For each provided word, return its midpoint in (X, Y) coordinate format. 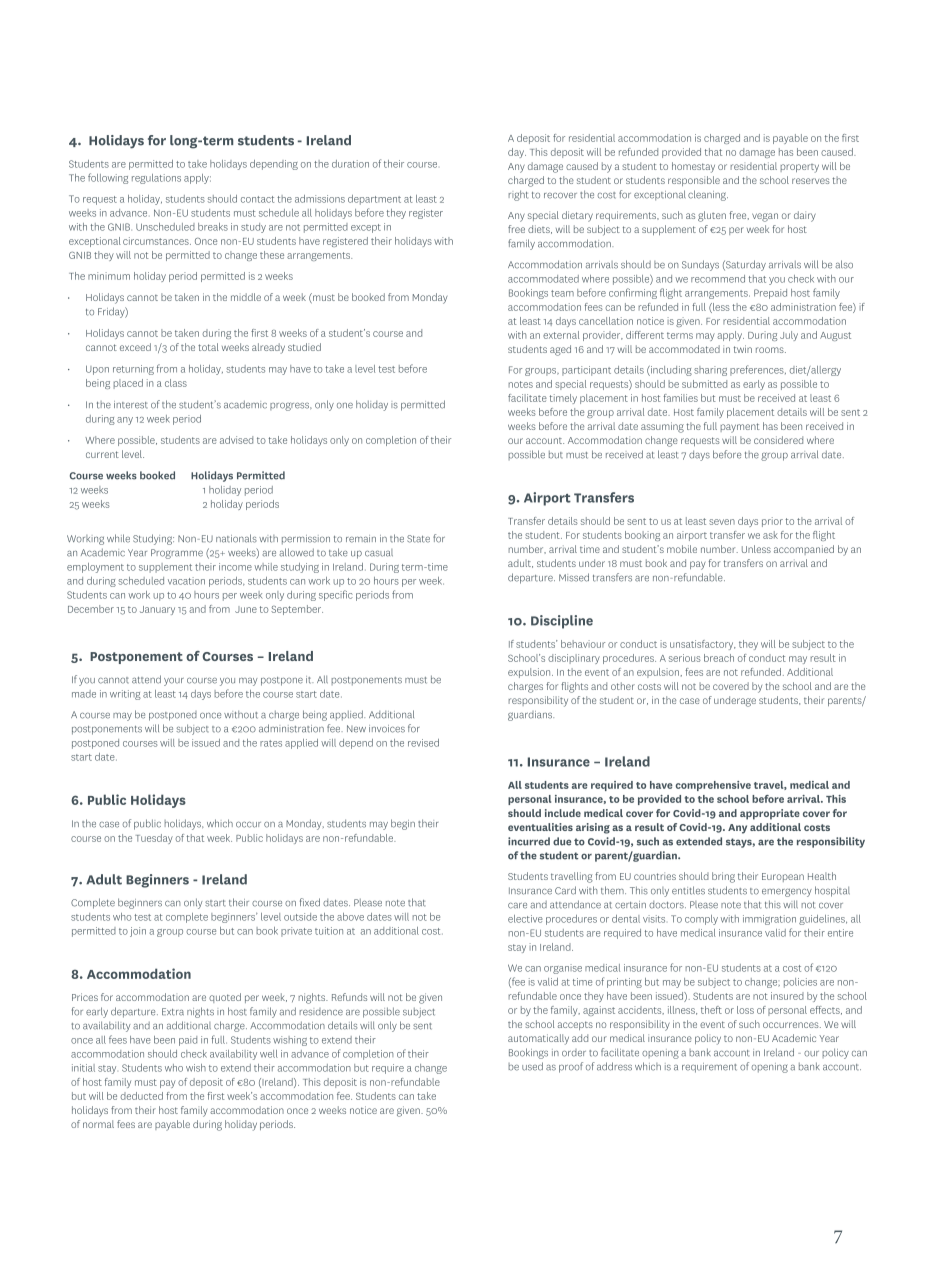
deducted (142, 1096)
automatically (538, 1039)
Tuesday (154, 839)
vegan (765, 217)
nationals (236, 538)
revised (423, 743)
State (418, 539)
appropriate (770, 814)
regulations (156, 179)
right (518, 195)
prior (772, 522)
